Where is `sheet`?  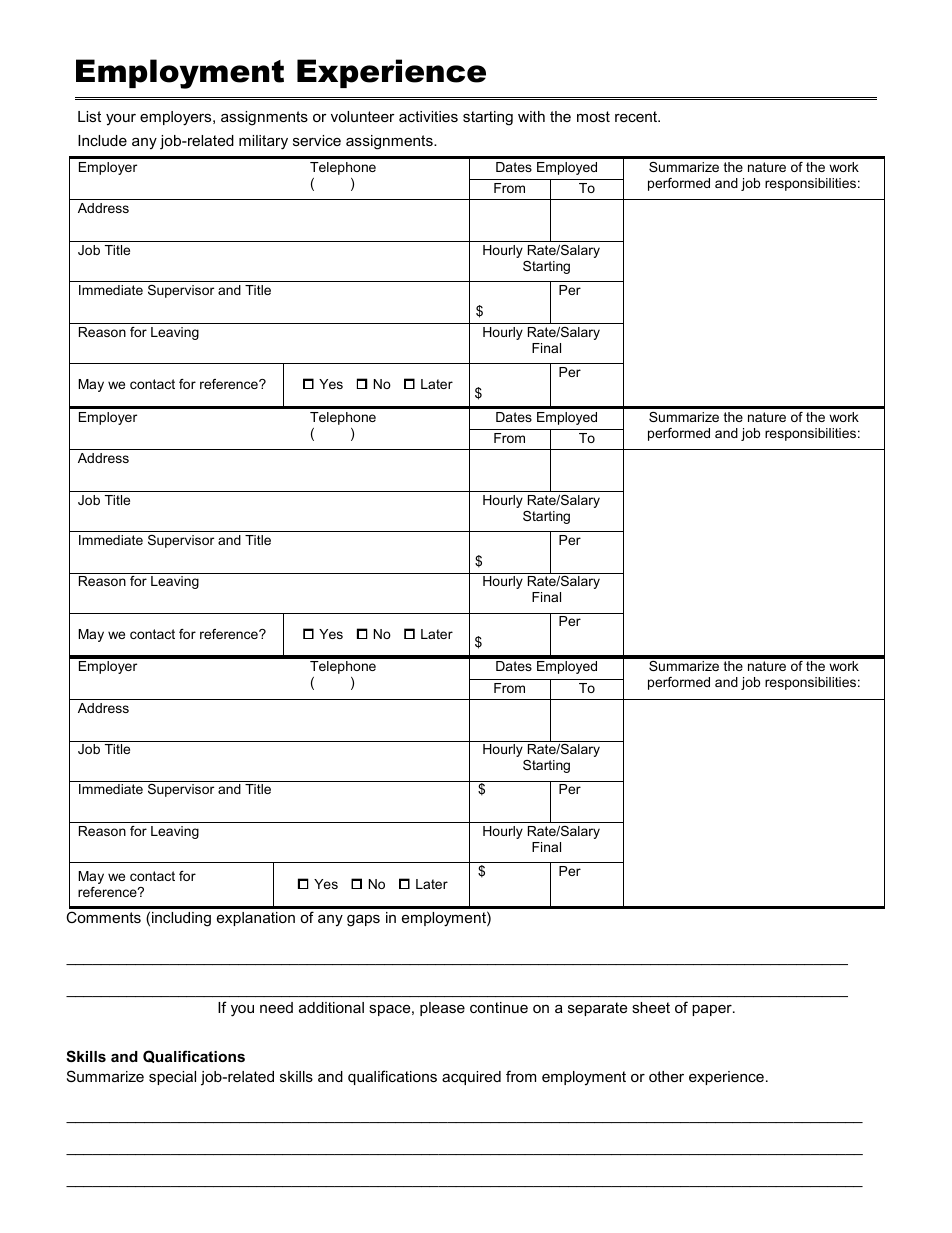 sheet is located at coordinates (651, 1007).
